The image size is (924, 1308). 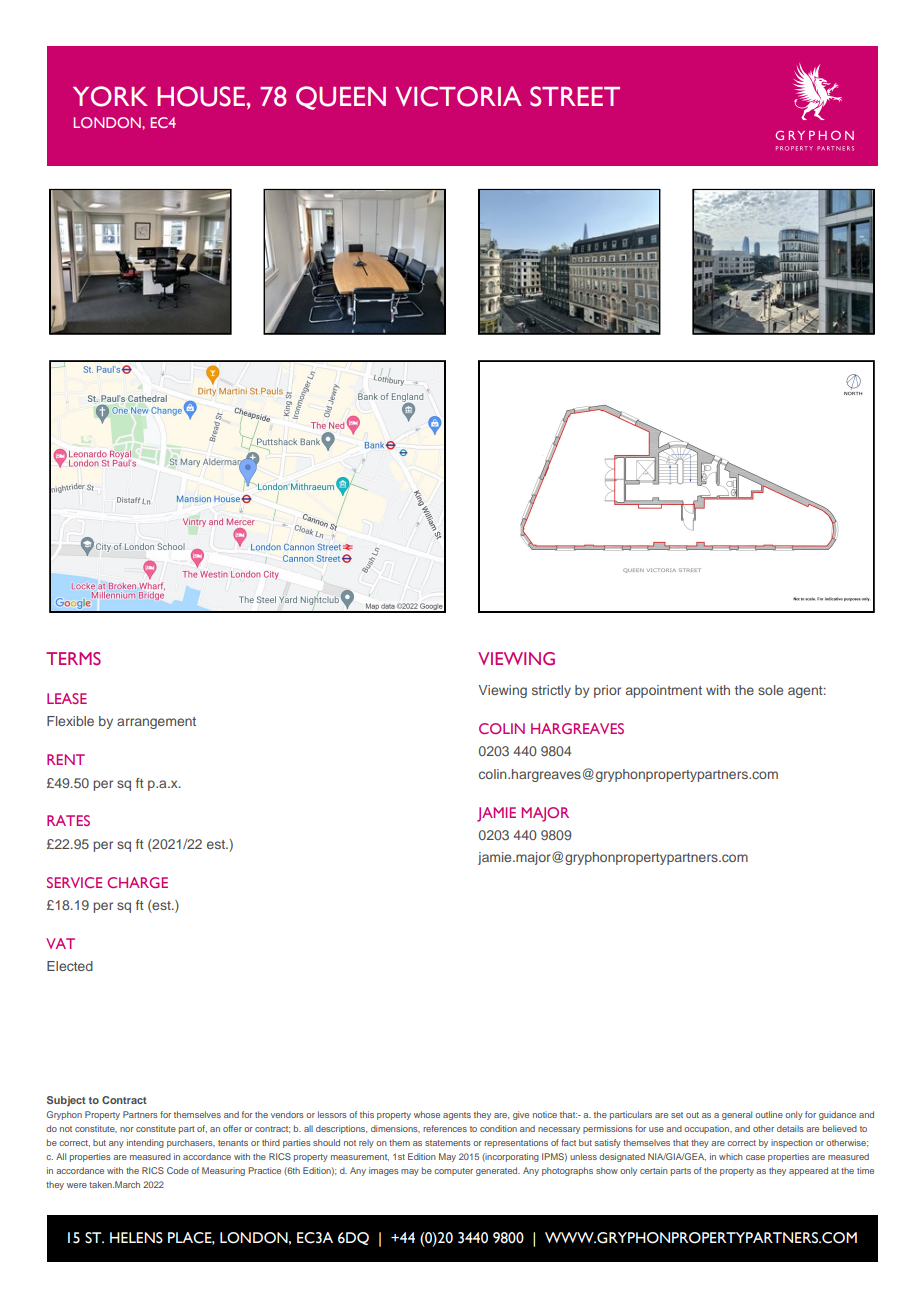 I want to click on appointment, so click(x=664, y=691).
